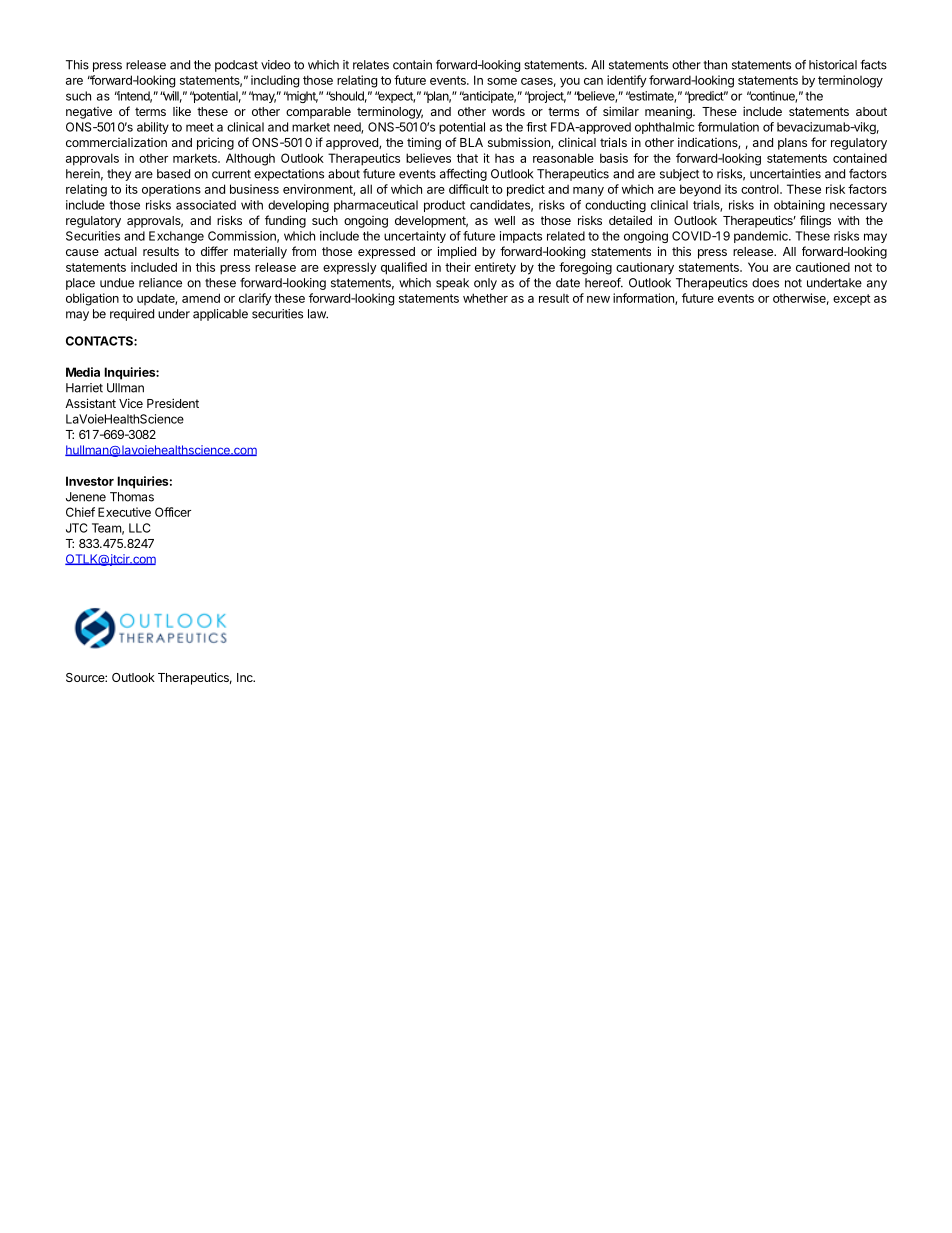 This page has height=1233, width=952. I want to click on podcast, so click(236, 66).
